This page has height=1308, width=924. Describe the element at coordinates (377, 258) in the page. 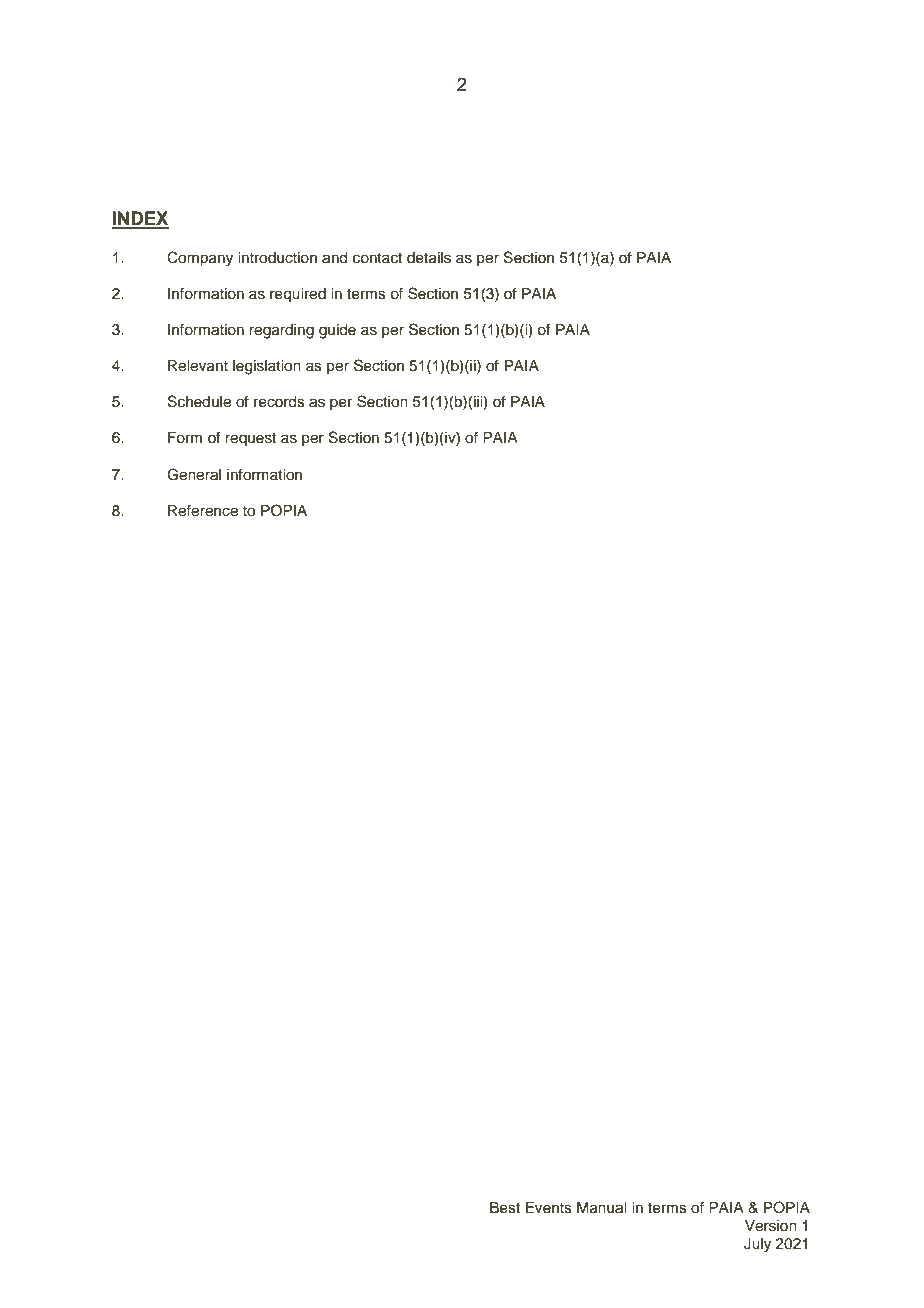

I see `contact` at that location.
